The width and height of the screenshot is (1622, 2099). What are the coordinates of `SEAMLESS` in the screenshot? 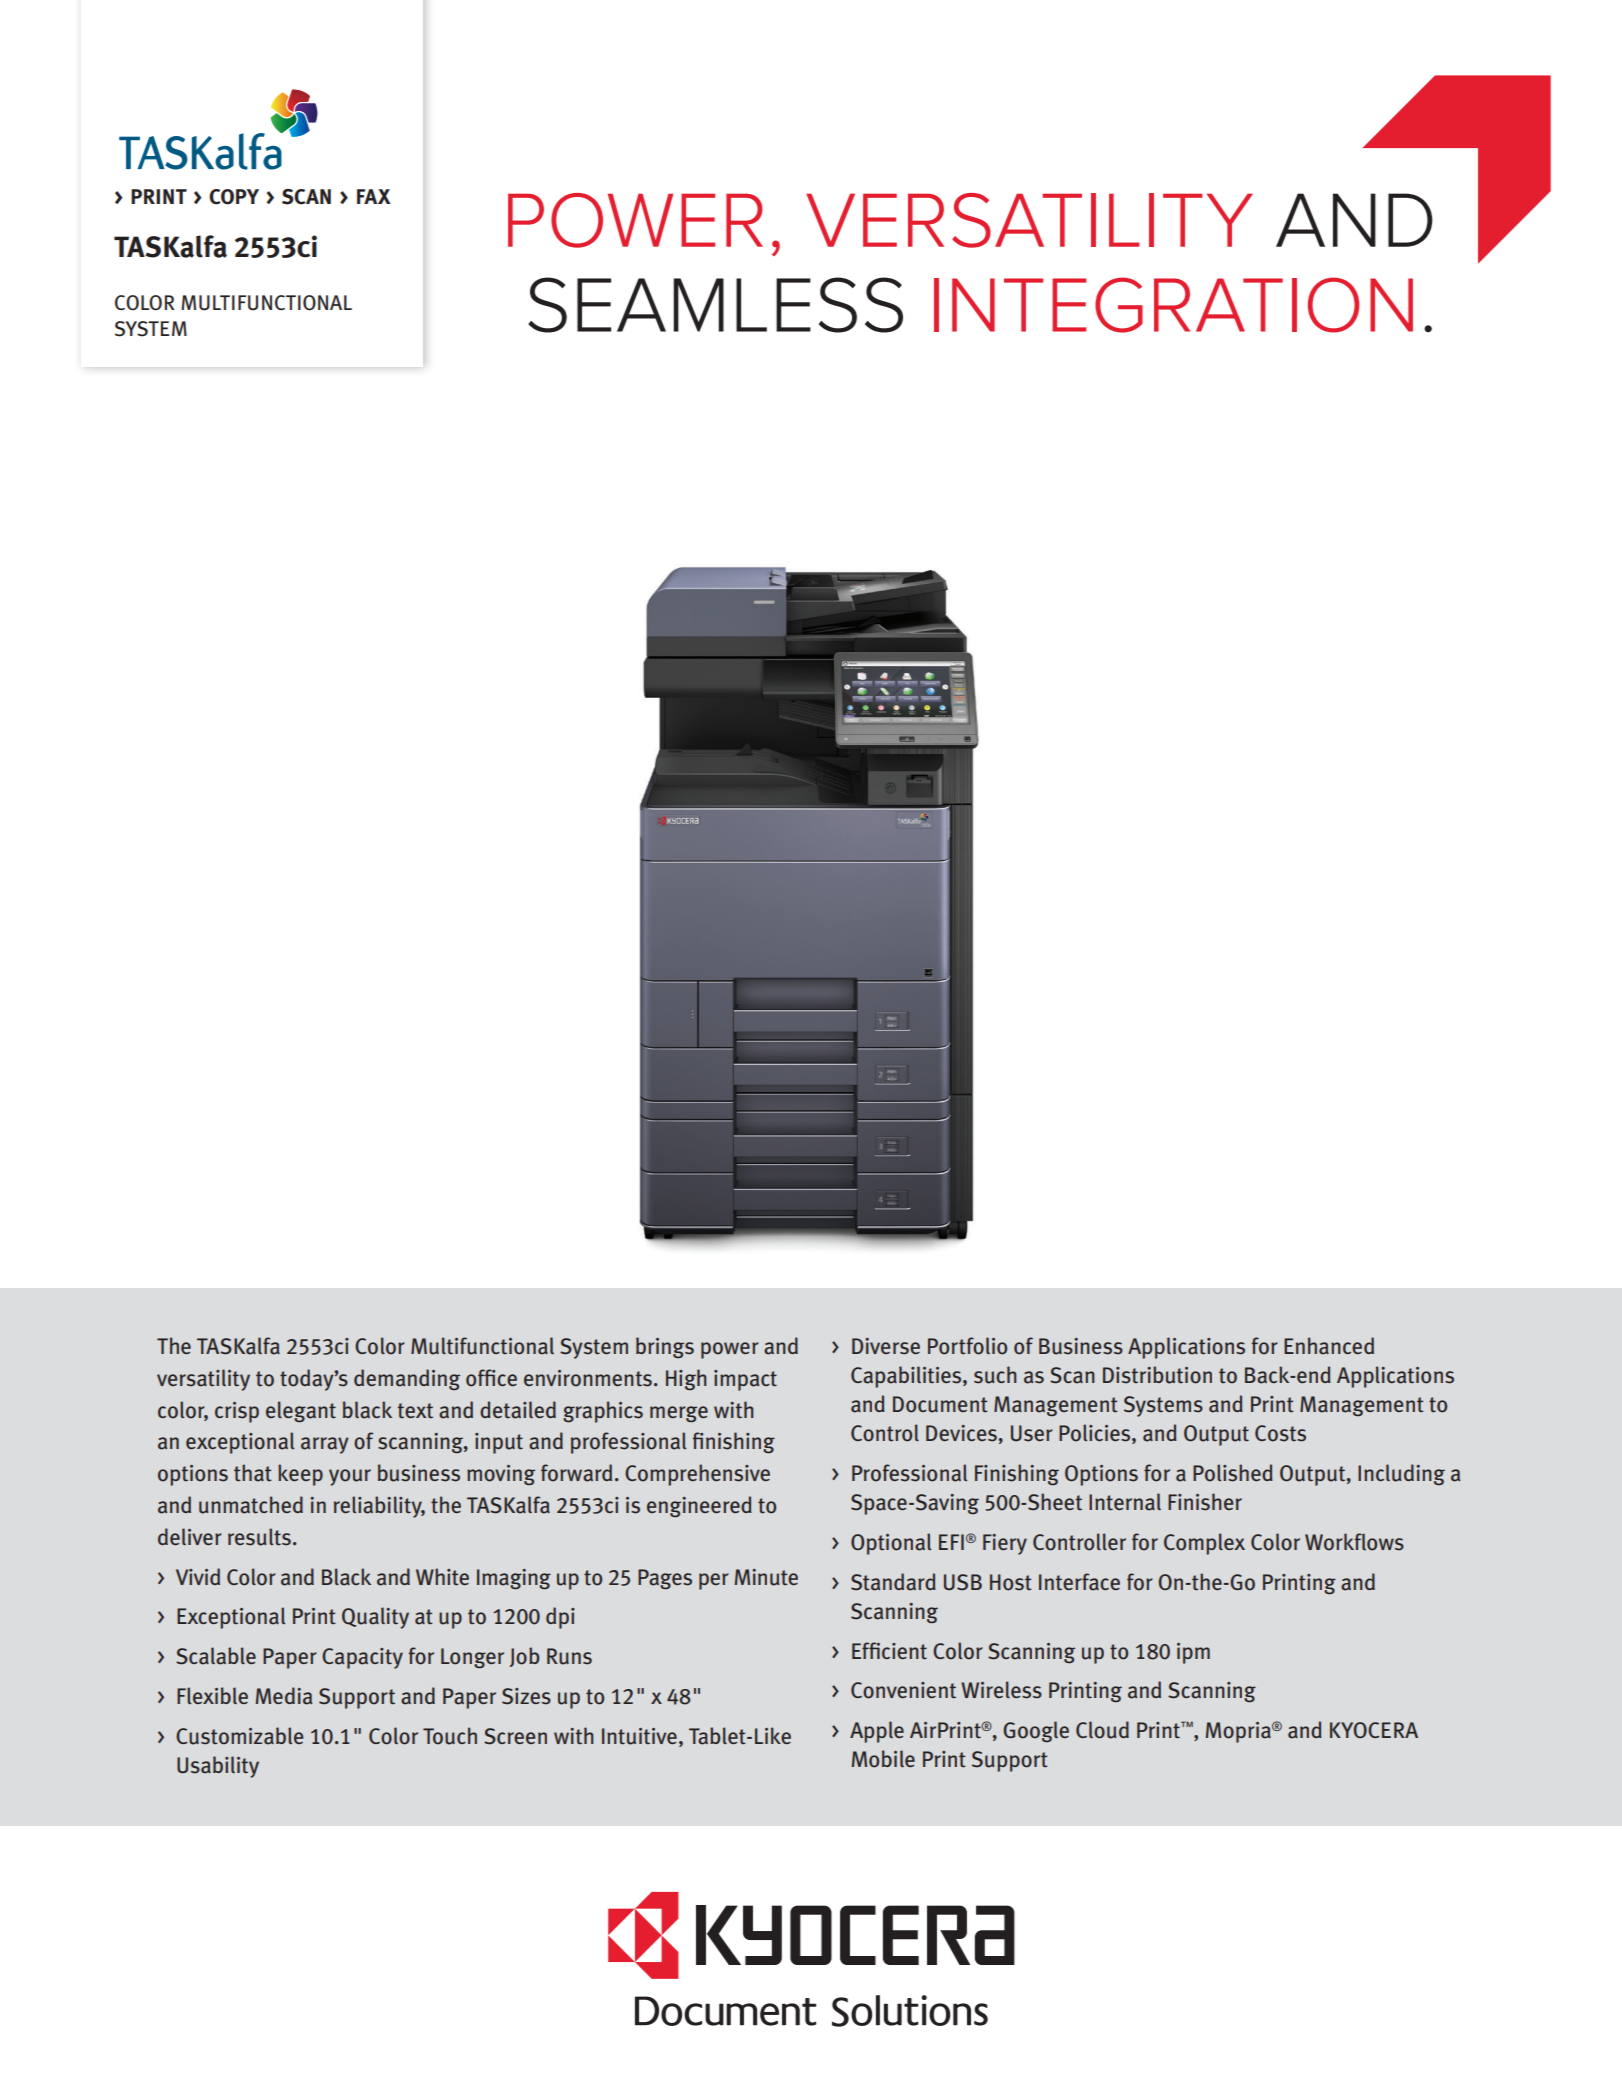 It's located at (715, 305).
